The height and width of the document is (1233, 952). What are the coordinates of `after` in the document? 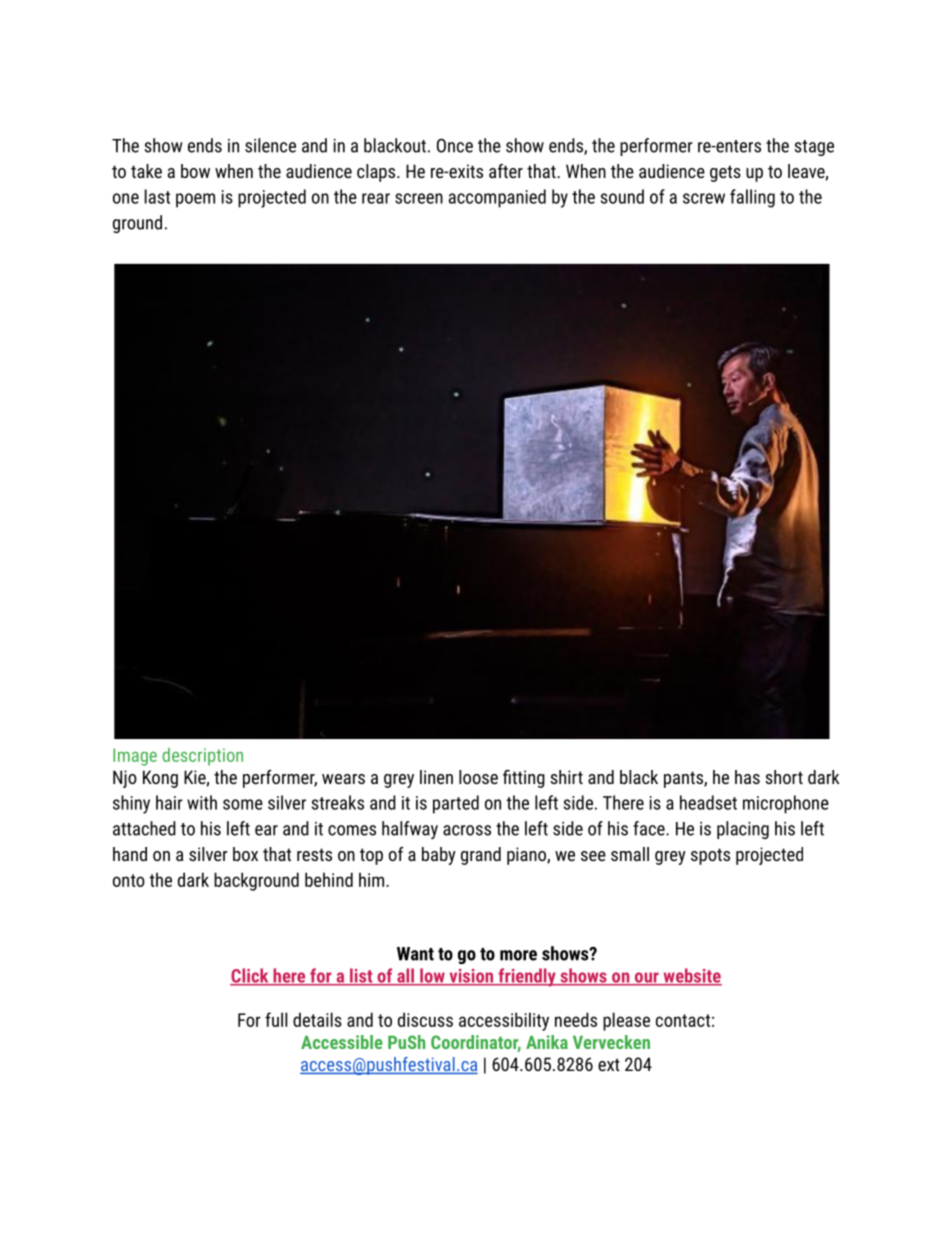 It's located at (506, 171).
